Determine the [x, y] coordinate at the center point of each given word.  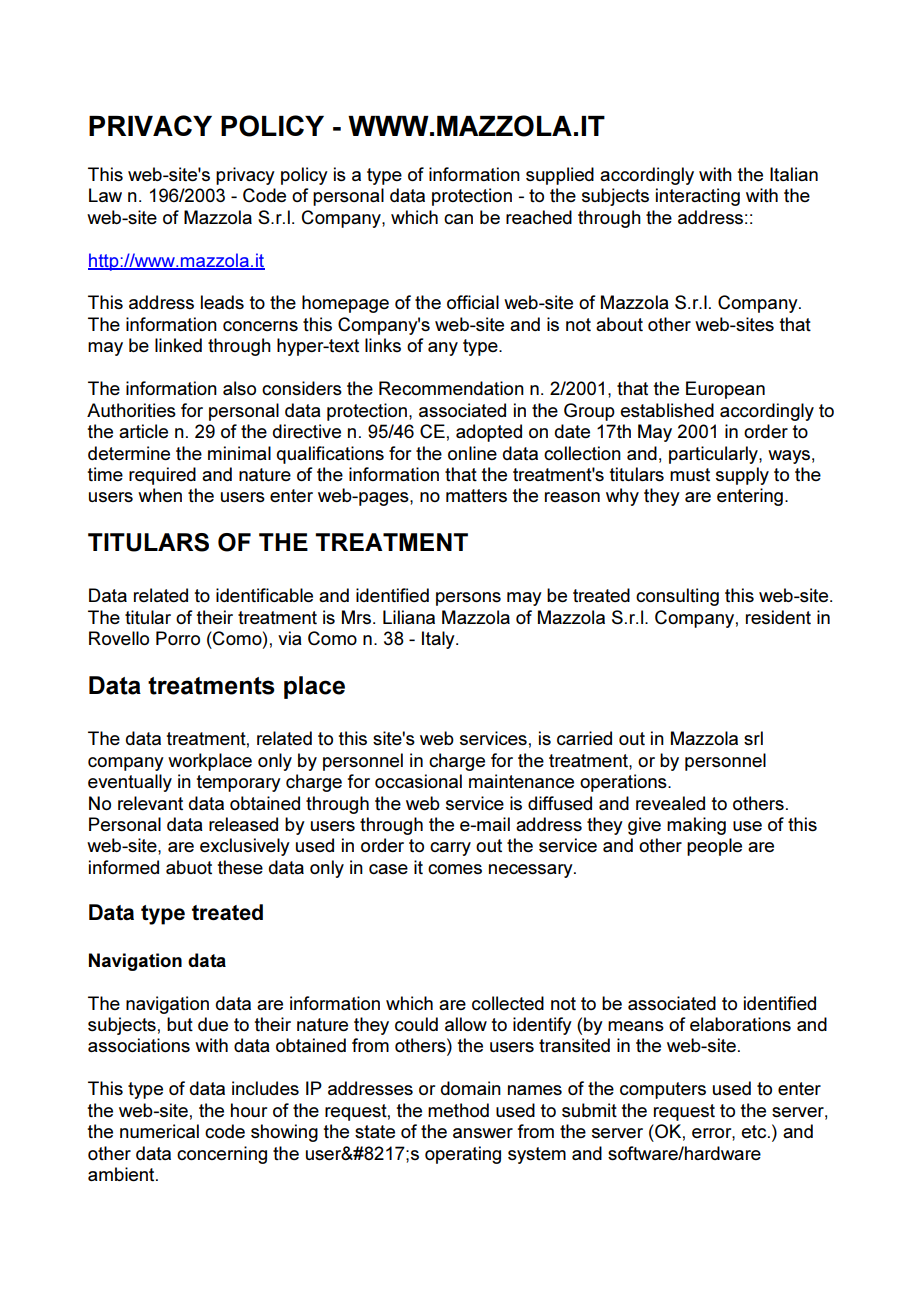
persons [468, 599]
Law [105, 195]
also [239, 388]
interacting [698, 197]
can [458, 219]
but [180, 1024]
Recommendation [451, 388]
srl [753, 738]
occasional [418, 781]
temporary [238, 783]
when [160, 495]
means [636, 1026]
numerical [159, 1131]
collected [508, 1003]
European [725, 390]
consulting [677, 597]
